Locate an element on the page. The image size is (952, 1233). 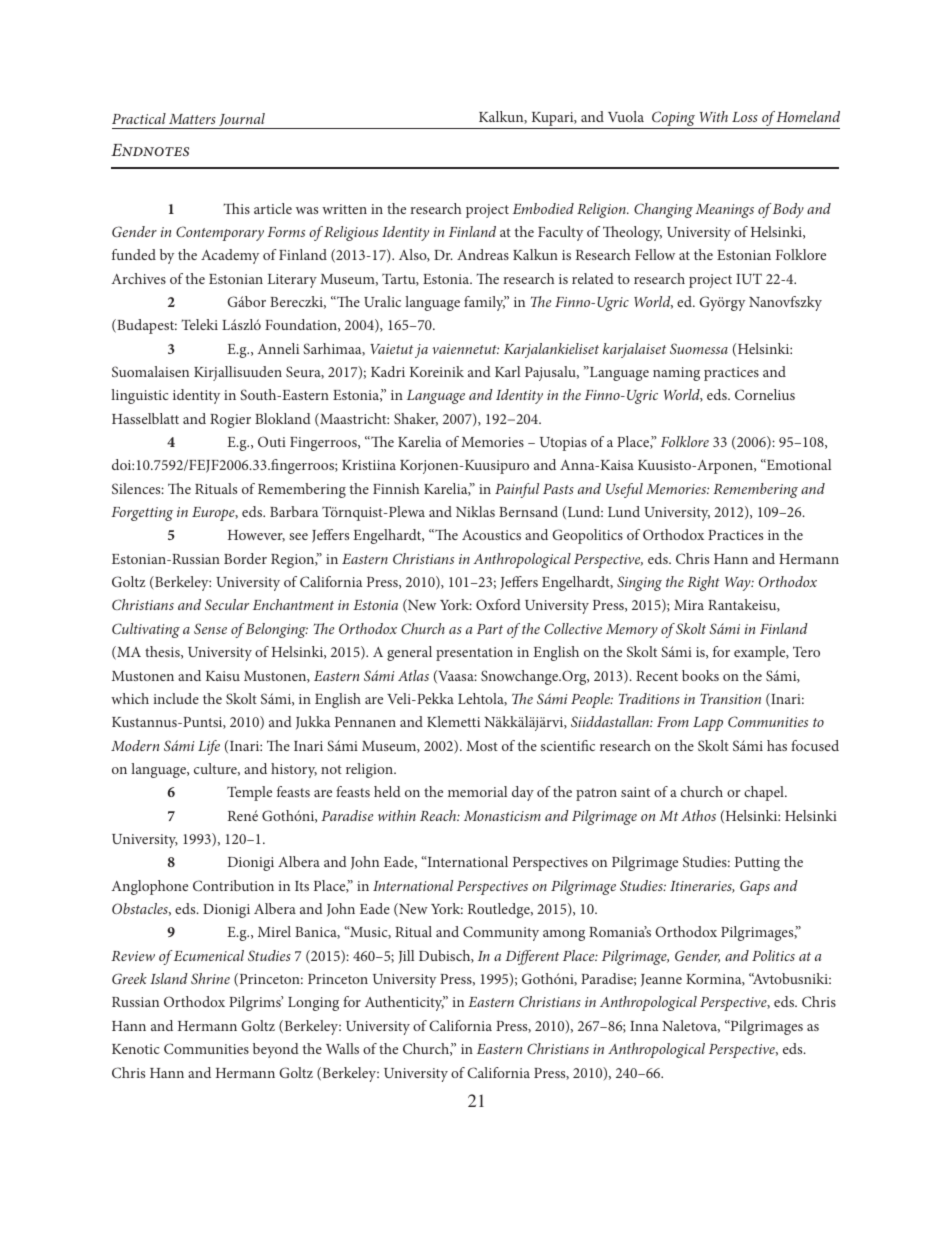
Secular is located at coordinates (227, 604).
